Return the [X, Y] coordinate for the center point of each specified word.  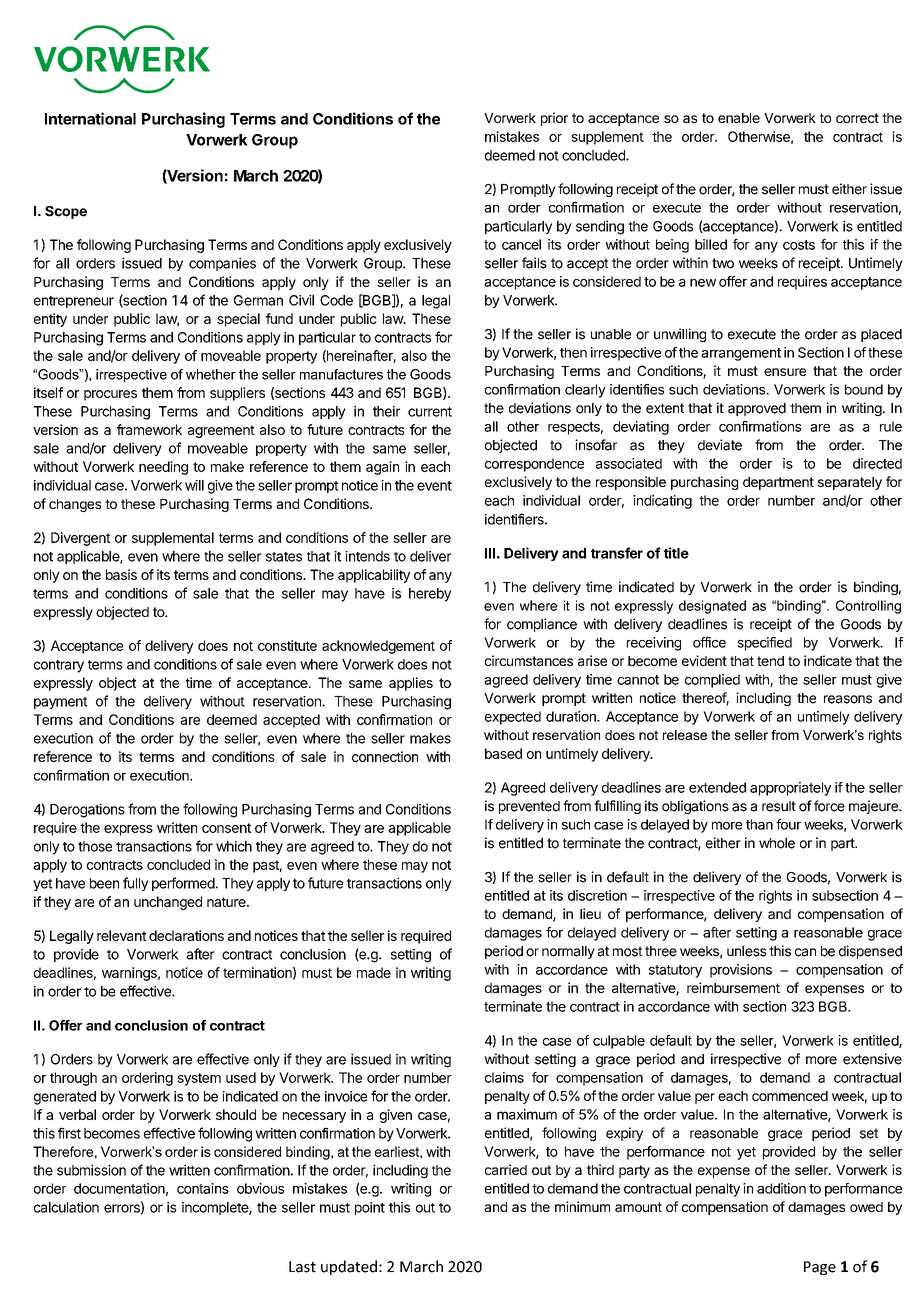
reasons [848, 699]
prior [554, 119]
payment [60, 703]
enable [739, 118]
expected [513, 718]
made [374, 972]
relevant [122, 935]
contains [203, 1188]
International [90, 118]
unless [746, 951]
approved [757, 409]
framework [149, 429]
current [430, 412]
